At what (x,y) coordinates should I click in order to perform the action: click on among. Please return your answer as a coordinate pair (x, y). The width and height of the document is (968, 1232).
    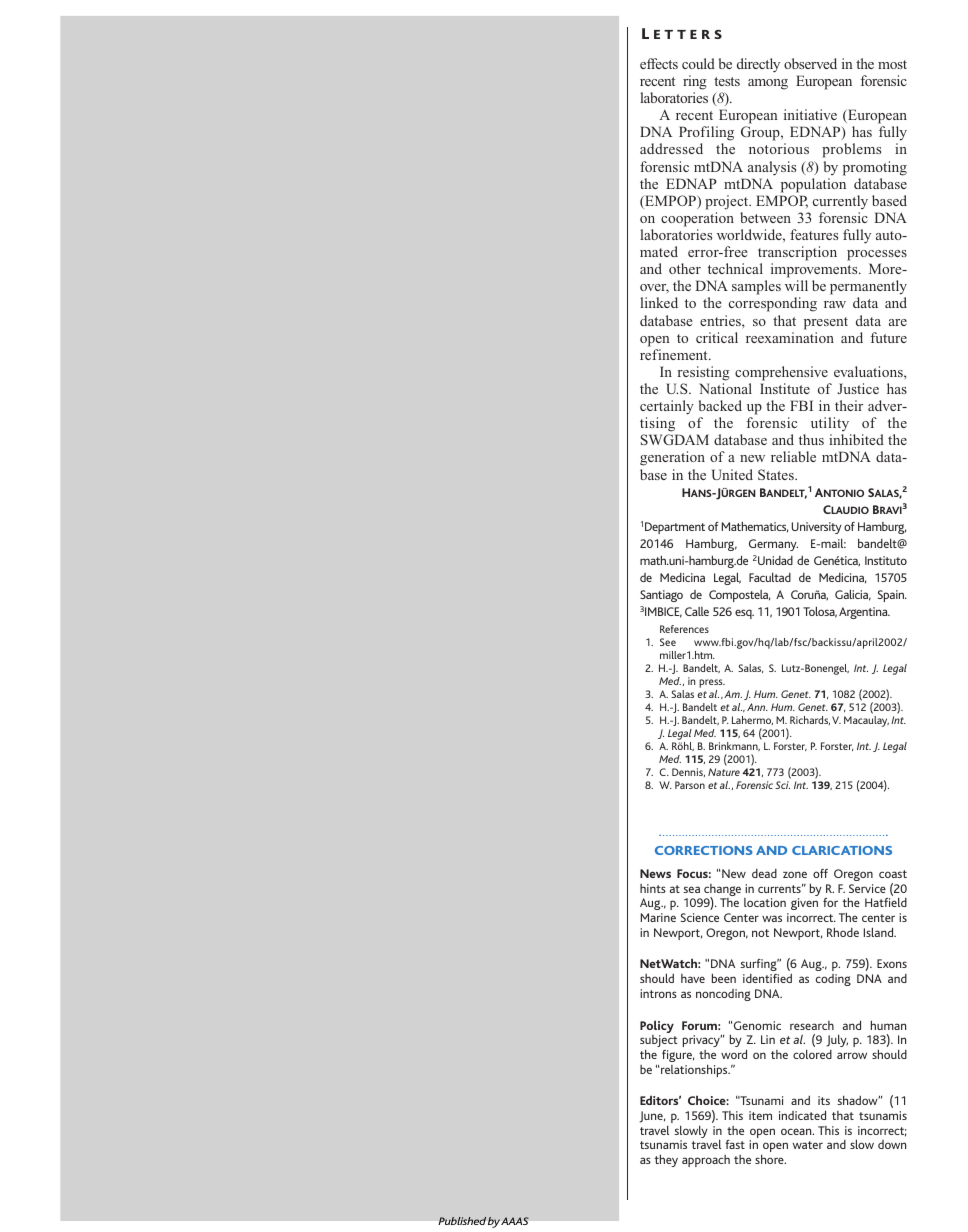
    Looking at the image, I should click on (768, 84).
